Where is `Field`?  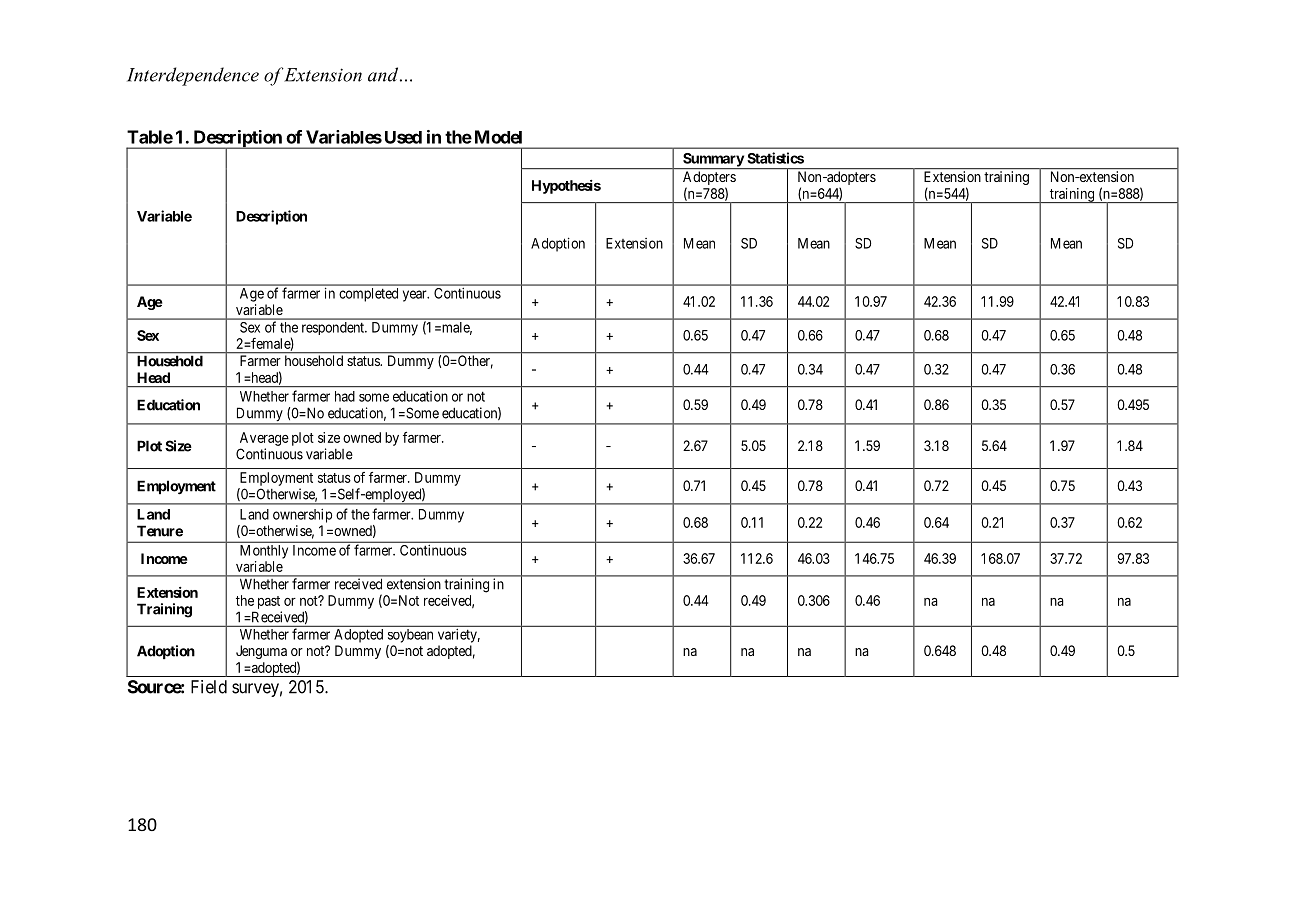 Field is located at coordinates (209, 687).
